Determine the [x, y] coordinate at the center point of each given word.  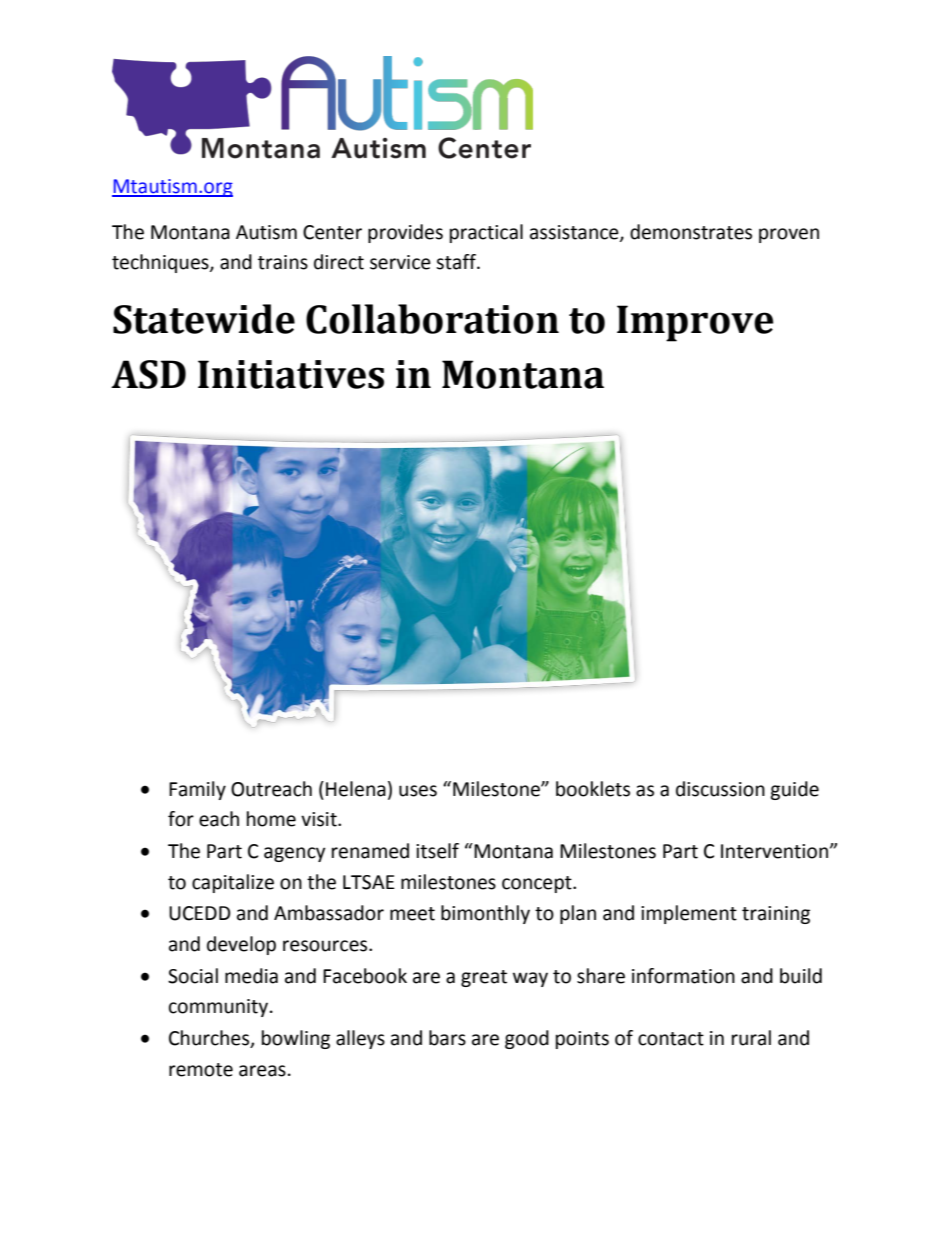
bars [447, 1038]
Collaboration [432, 319]
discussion [720, 789]
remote [201, 1070]
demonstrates [691, 232]
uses [418, 791]
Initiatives [291, 374]
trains [283, 262]
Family [197, 790]
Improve [695, 323]
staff [457, 262]
